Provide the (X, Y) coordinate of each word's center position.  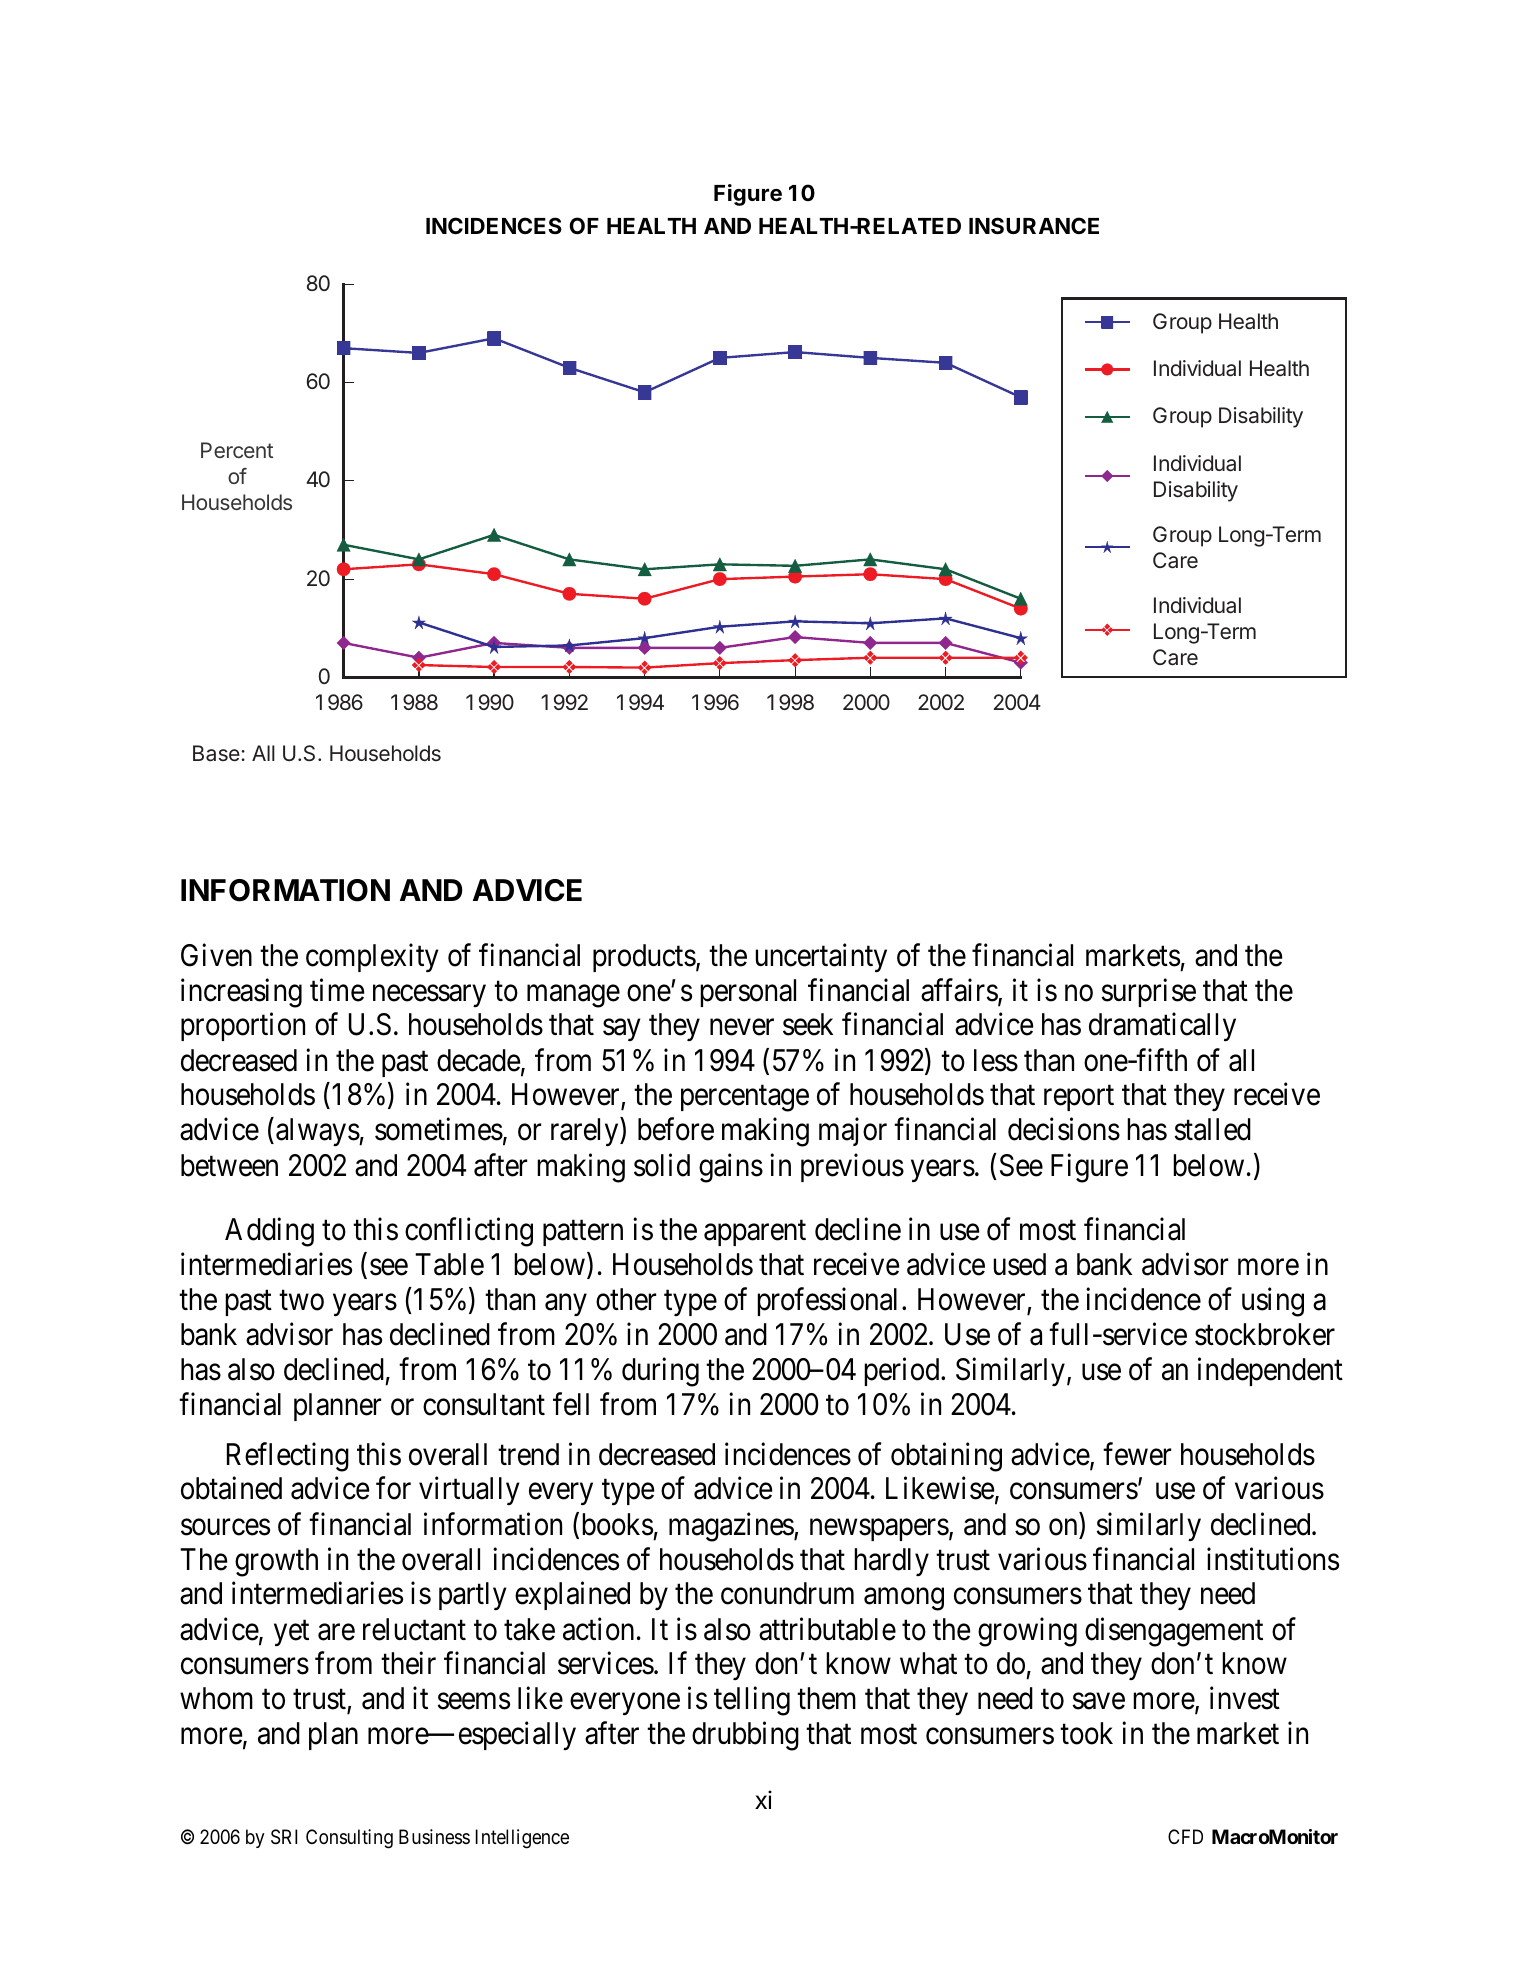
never (742, 1028)
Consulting (349, 1839)
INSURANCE (1034, 226)
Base (216, 753)
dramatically (1162, 1027)
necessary (429, 996)
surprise (1149, 992)
